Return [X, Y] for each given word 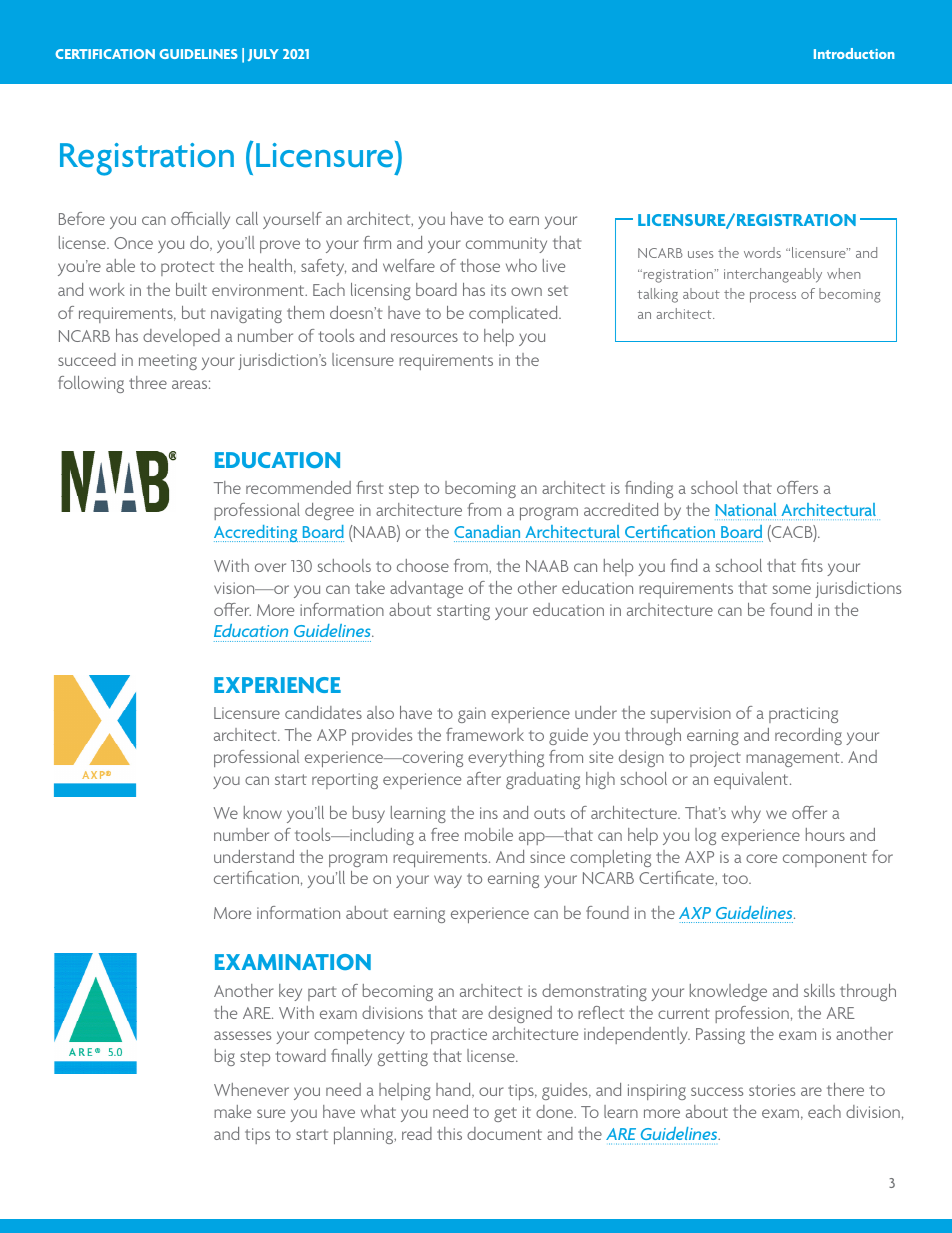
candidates [323, 712]
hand [454, 1090]
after [484, 778]
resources [424, 337]
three [148, 382]
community [506, 245]
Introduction [854, 53]
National [746, 509]
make [232, 1111]
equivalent [752, 780]
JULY [263, 55]
